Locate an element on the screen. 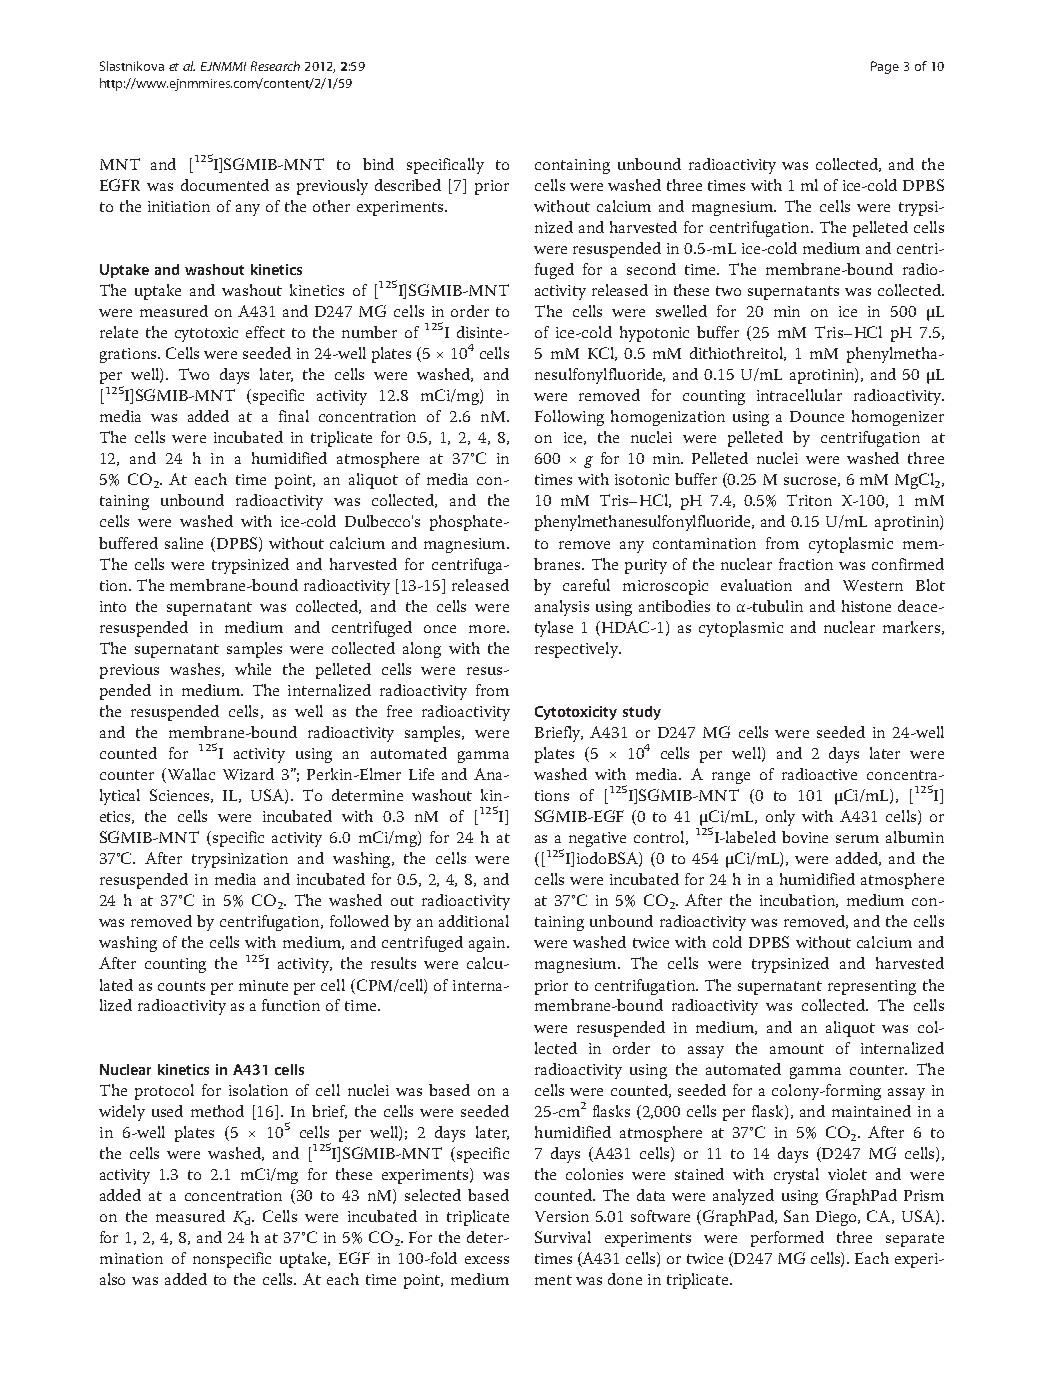 The height and width of the screenshot is (1392, 1044). excess is located at coordinates (487, 1260).
